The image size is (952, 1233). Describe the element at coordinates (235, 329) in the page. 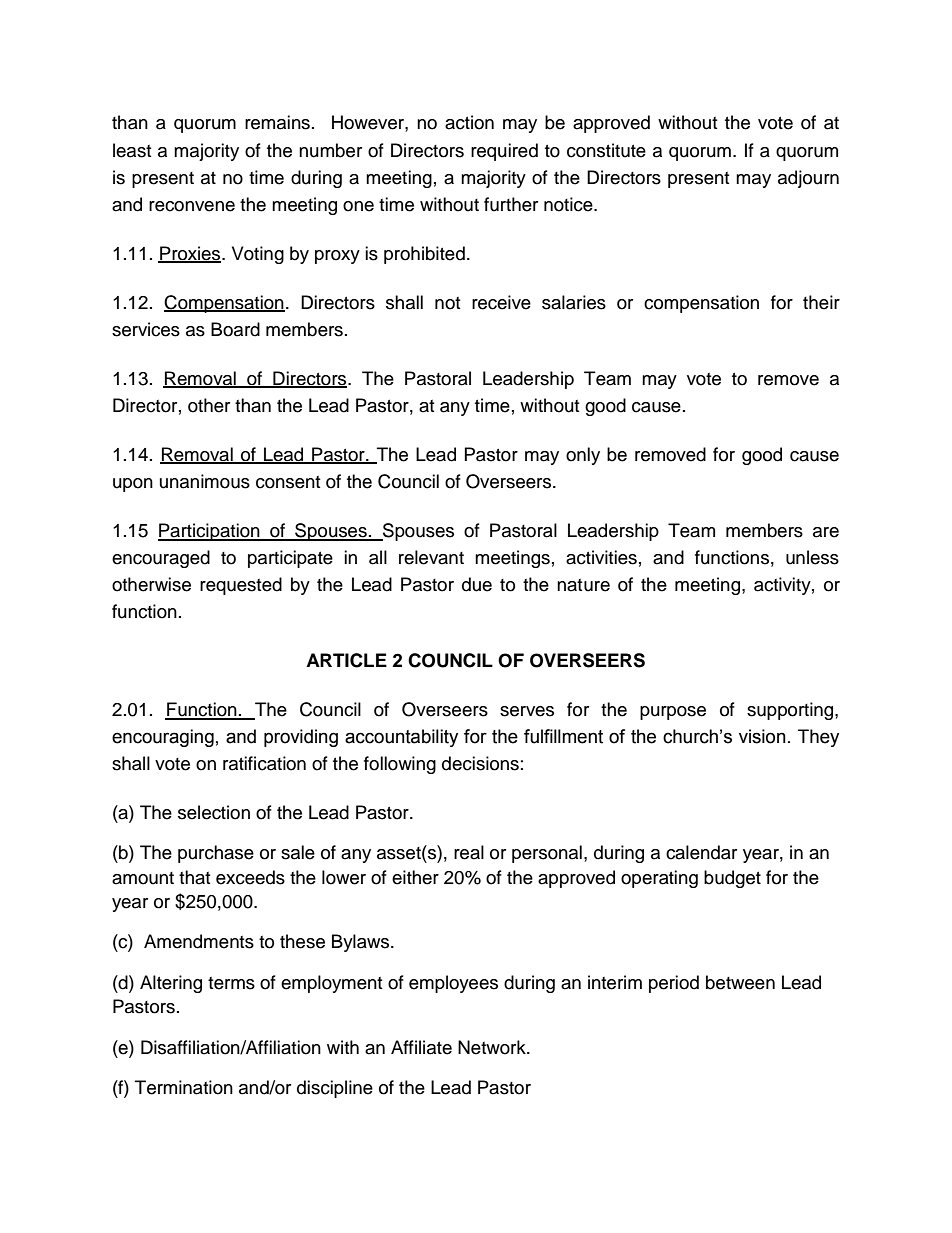

I see `Board` at that location.
